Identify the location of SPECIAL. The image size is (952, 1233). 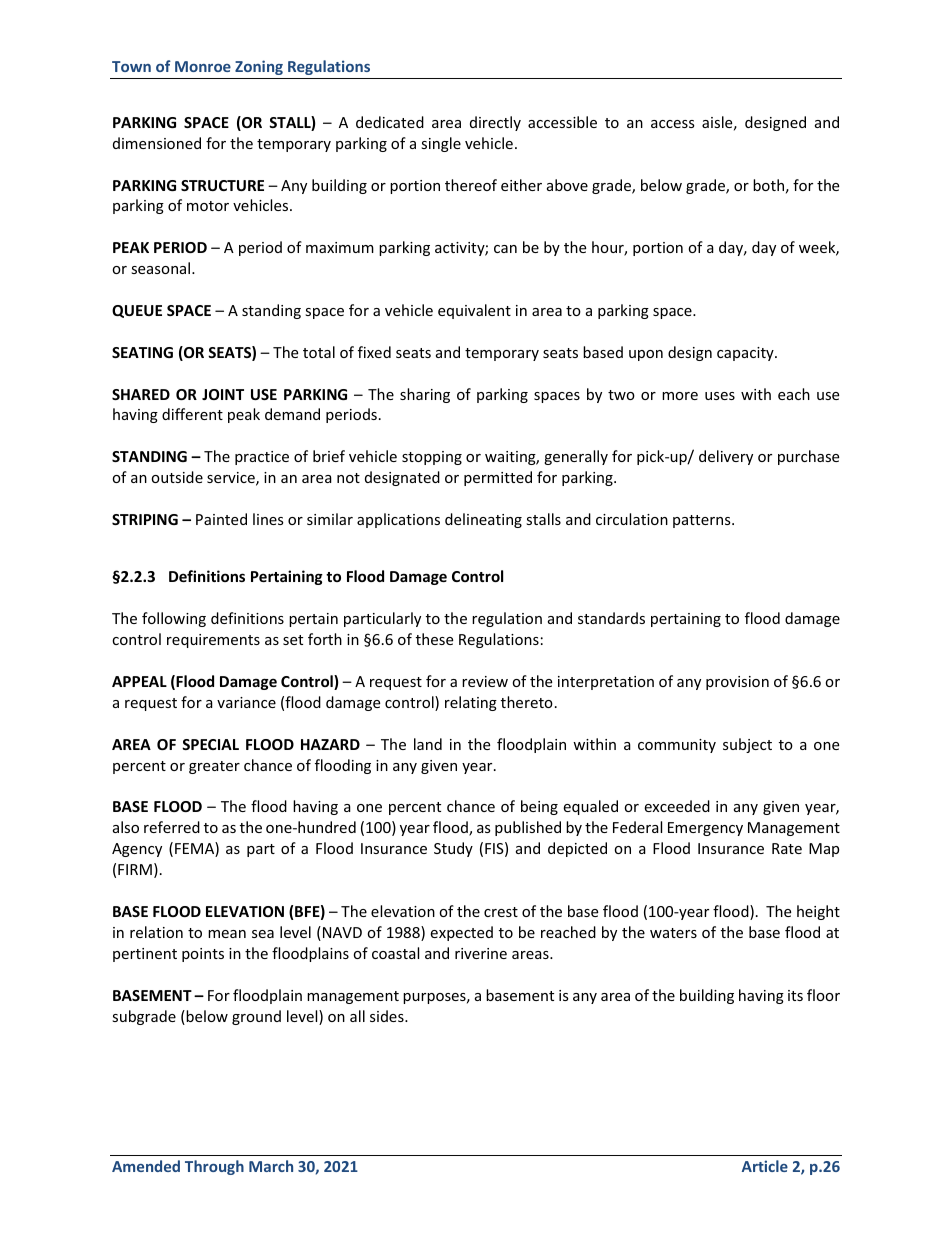
(210, 744).
